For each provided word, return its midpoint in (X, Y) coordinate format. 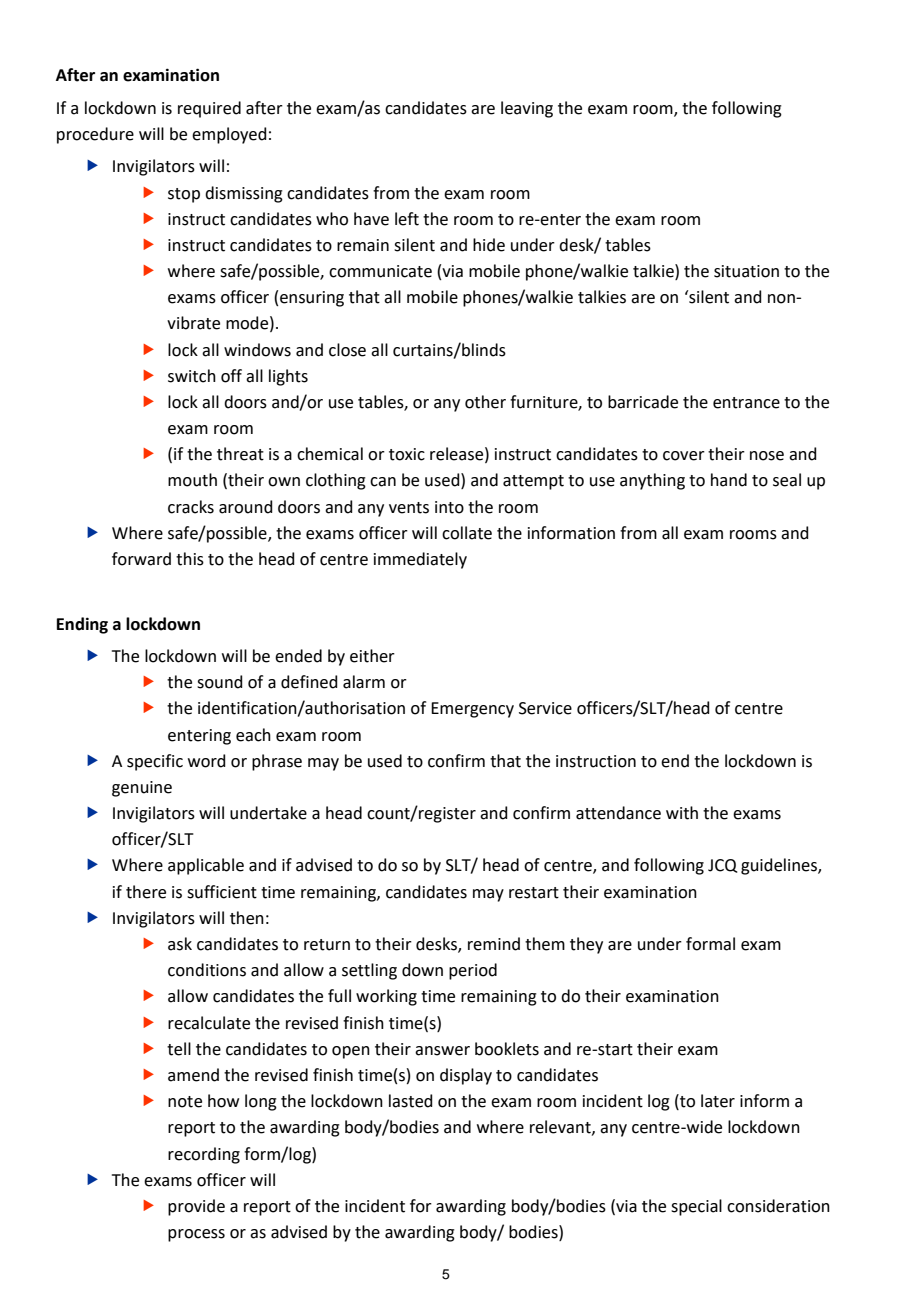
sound (220, 682)
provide (196, 1207)
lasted (411, 1101)
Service (545, 708)
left (407, 219)
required (209, 109)
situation (746, 271)
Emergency (472, 710)
